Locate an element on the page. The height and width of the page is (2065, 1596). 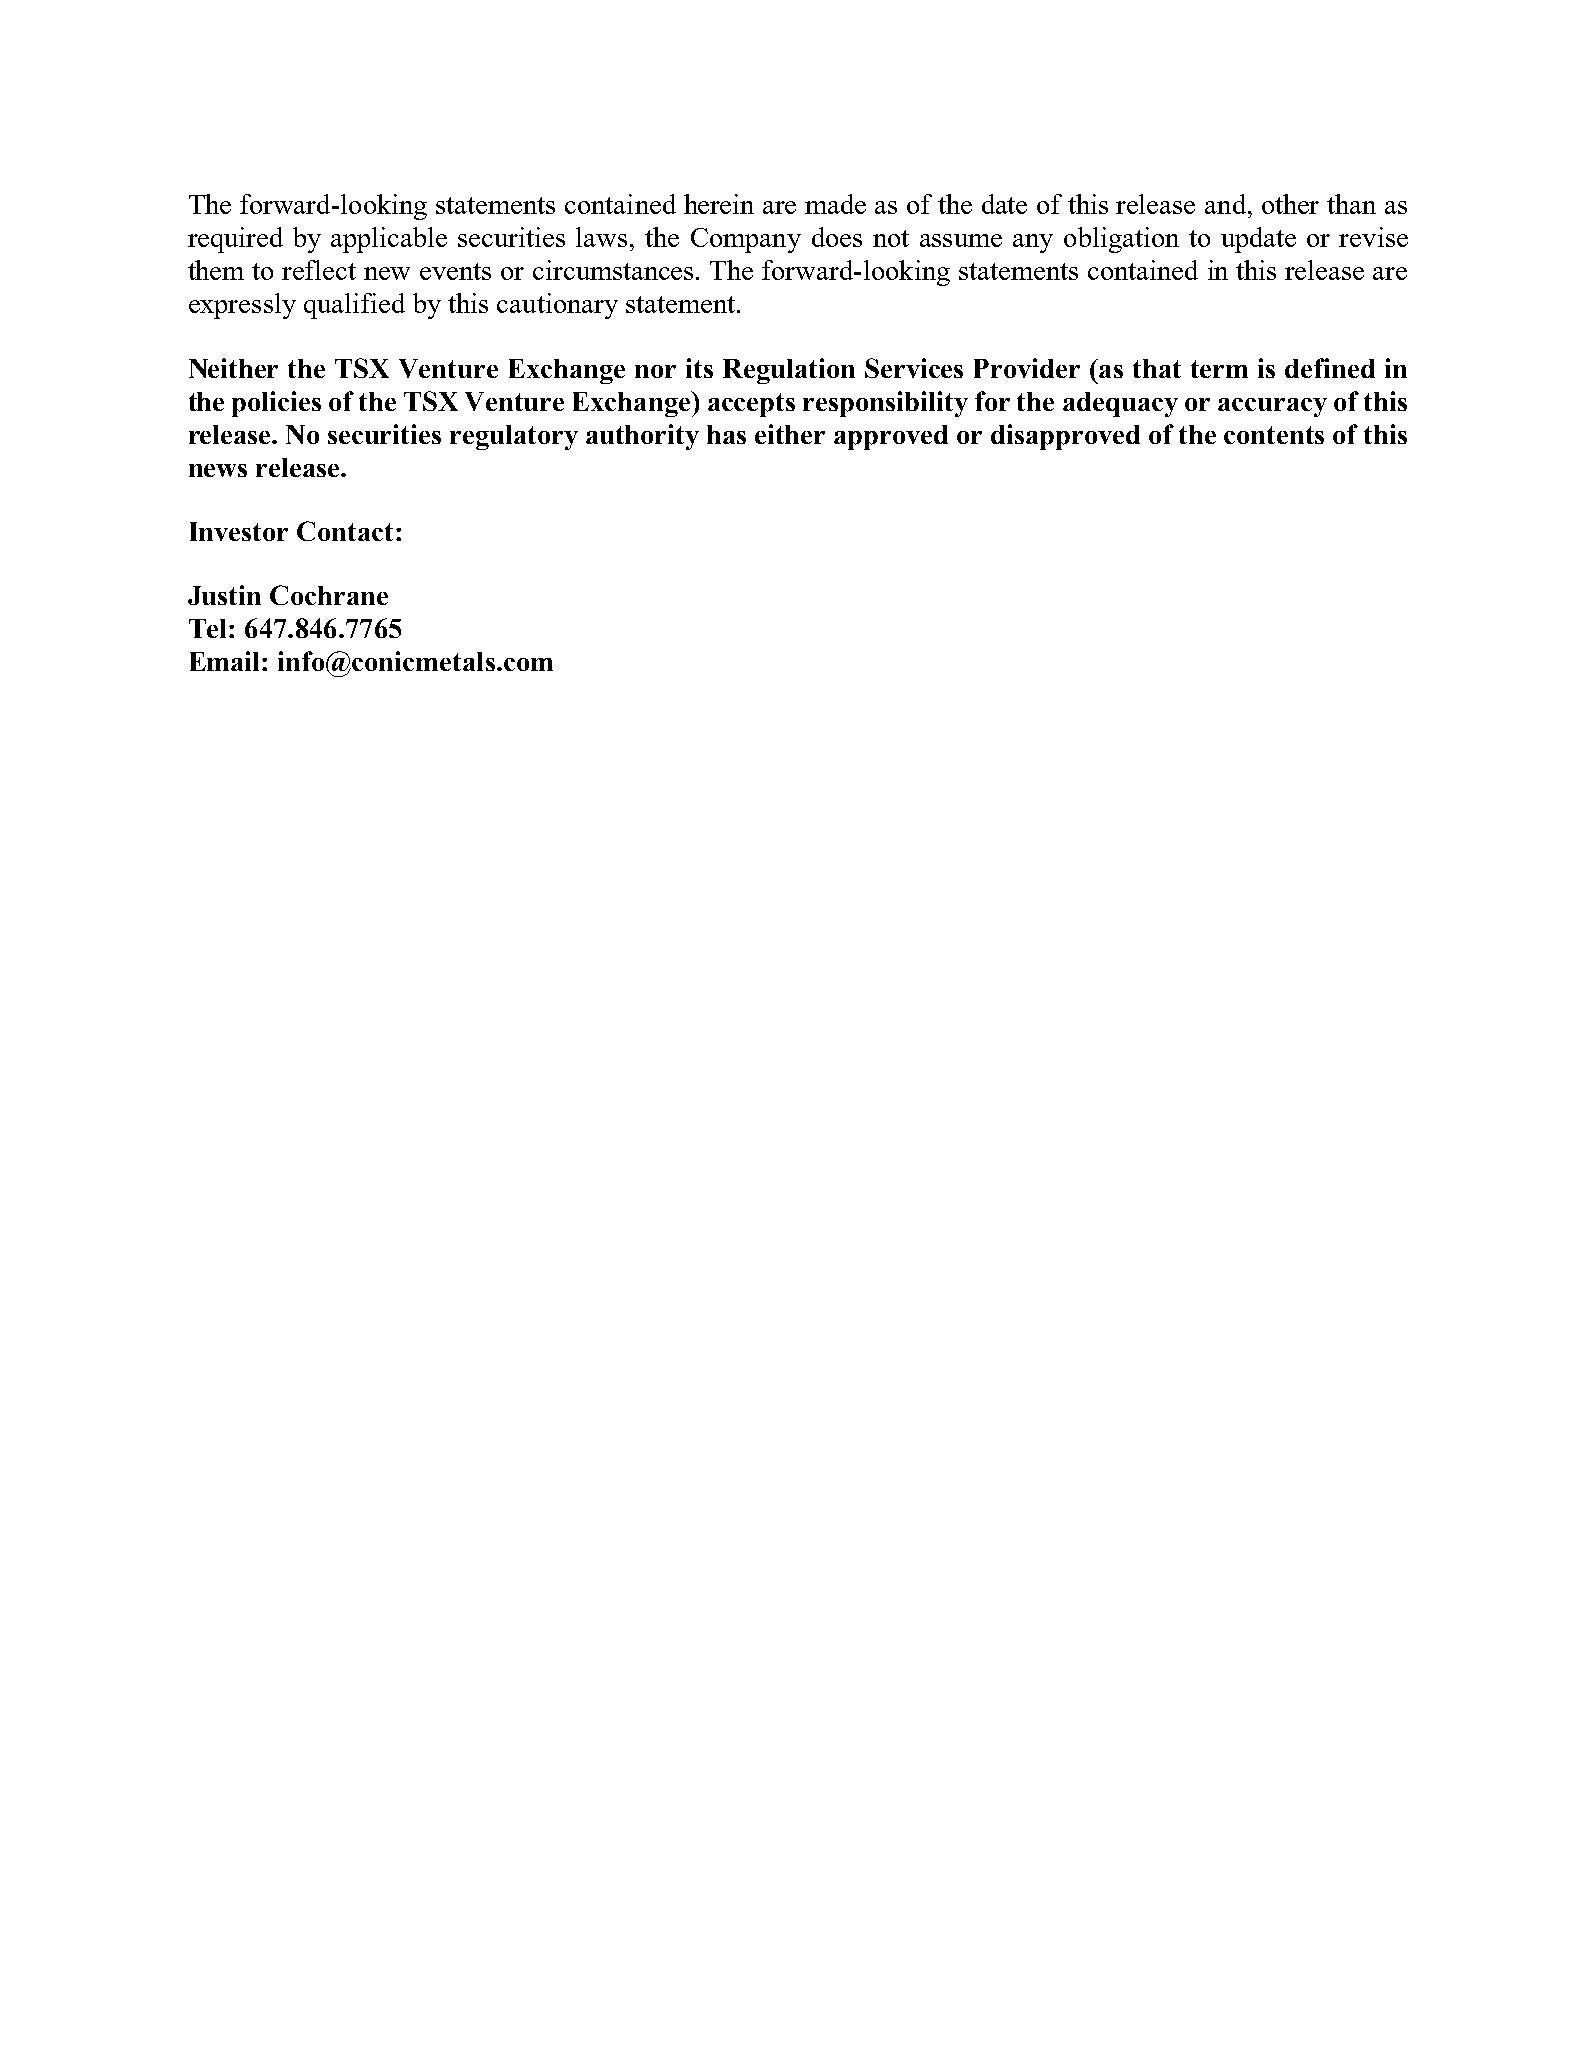
Email is located at coordinates (226, 661).
